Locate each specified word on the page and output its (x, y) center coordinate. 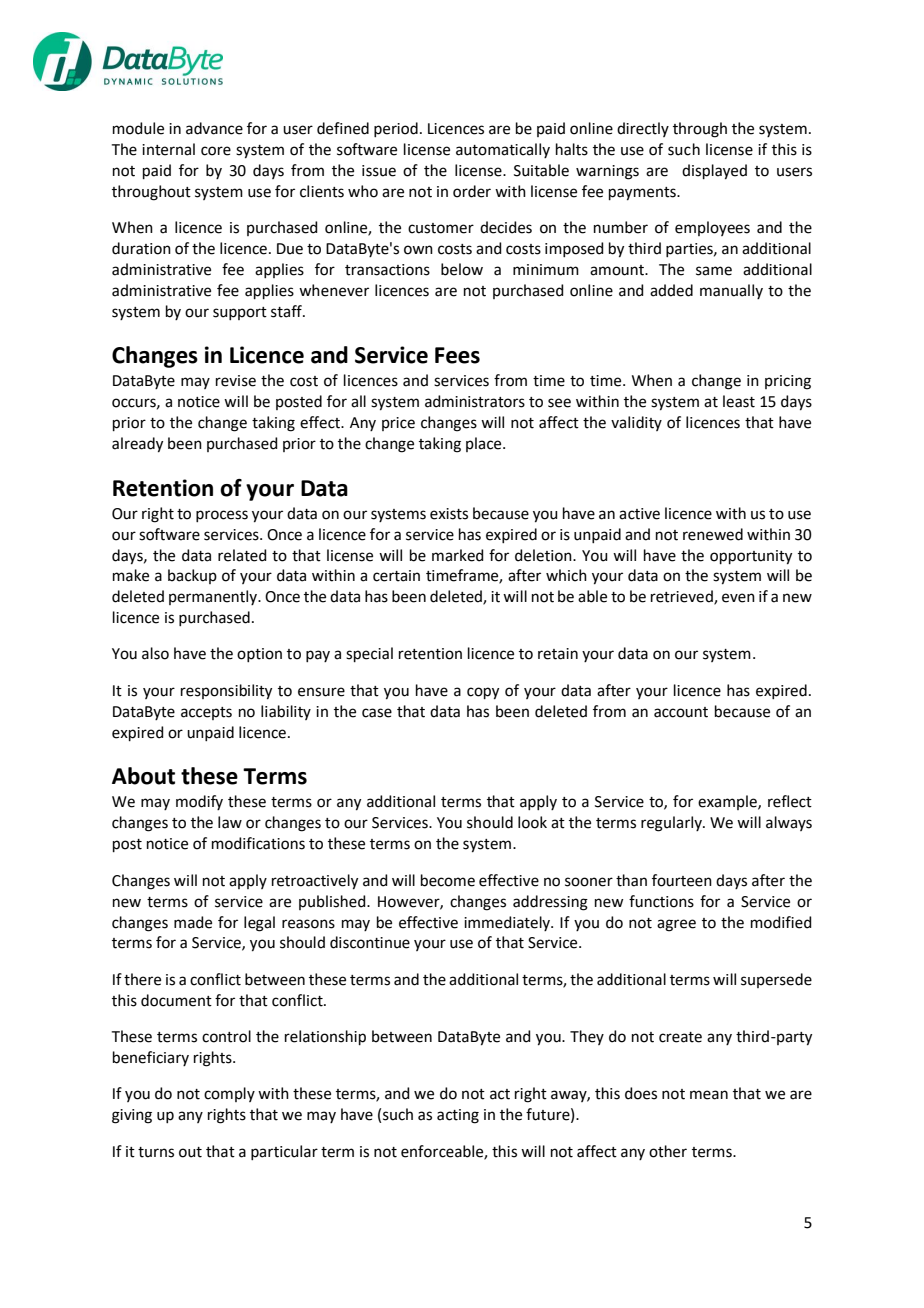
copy (483, 693)
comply (229, 1094)
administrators (475, 401)
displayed (714, 172)
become (448, 880)
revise (236, 381)
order (472, 191)
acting (458, 1116)
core (216, 151)
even (738, 598)
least (739, 401)
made (193, 922)
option (259, 655)
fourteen (682, 880)
